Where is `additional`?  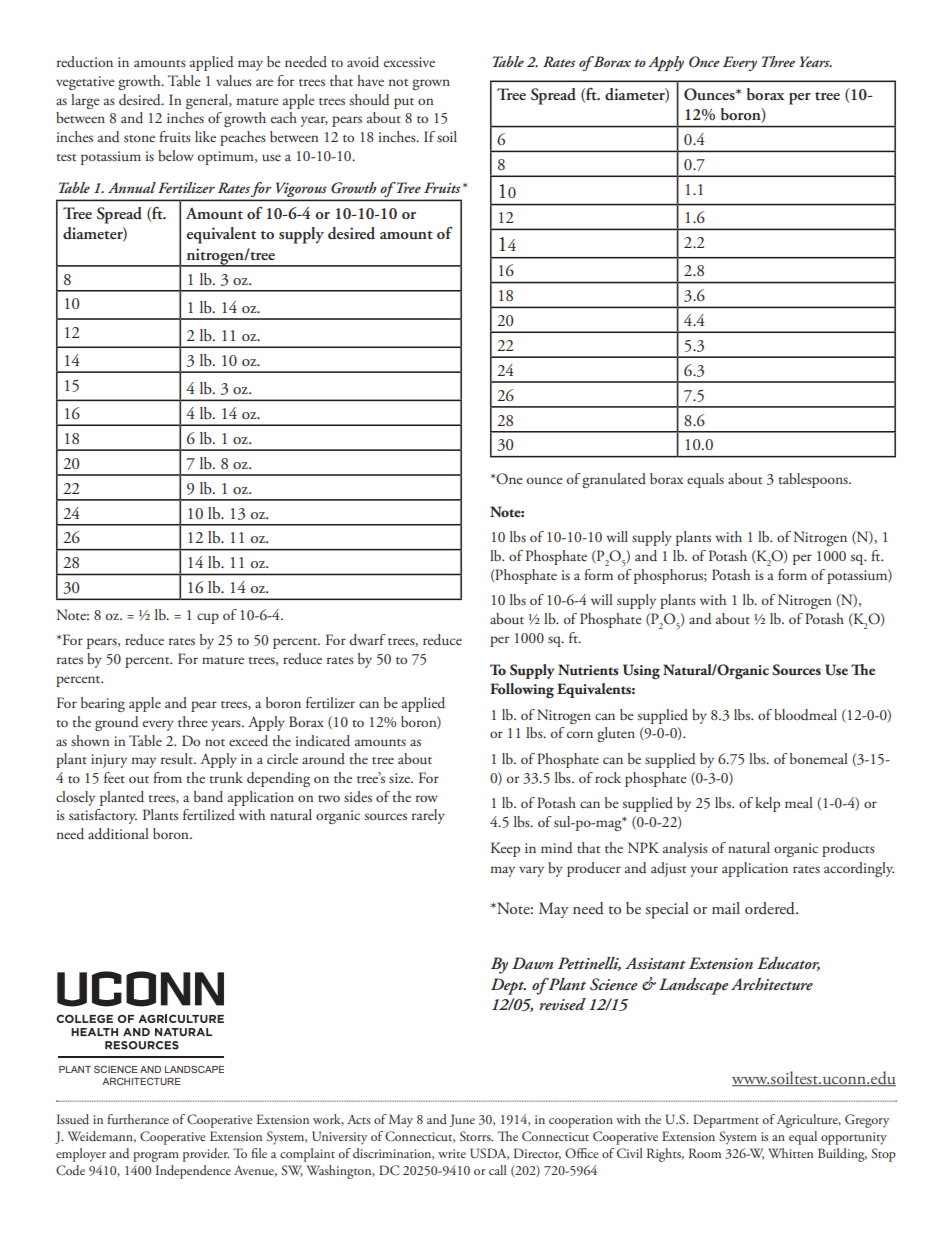 additional is located at coordinates (118, 834).
